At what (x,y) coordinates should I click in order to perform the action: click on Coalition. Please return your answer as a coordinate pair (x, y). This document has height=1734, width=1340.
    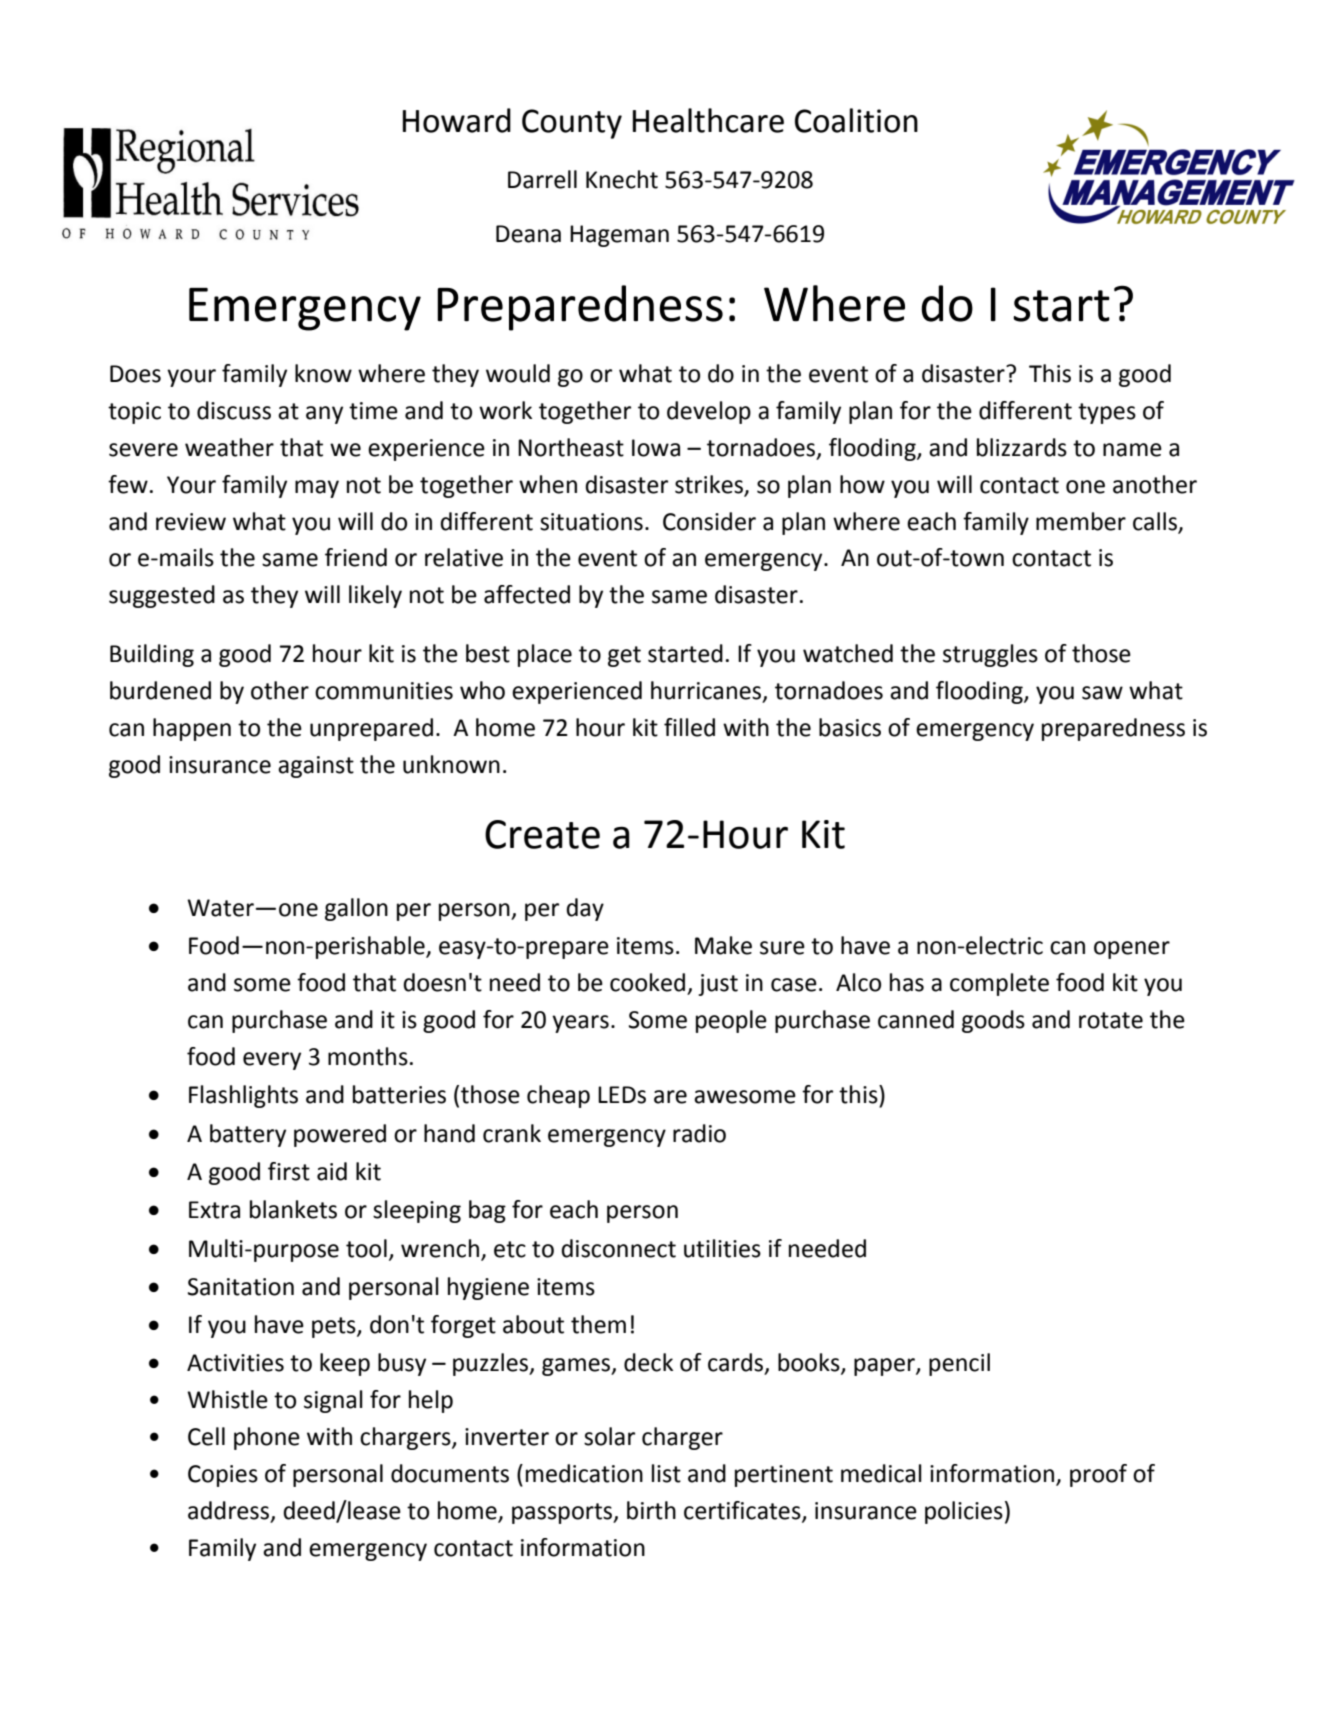
    Looking at the image, I should click on (856, 120).
